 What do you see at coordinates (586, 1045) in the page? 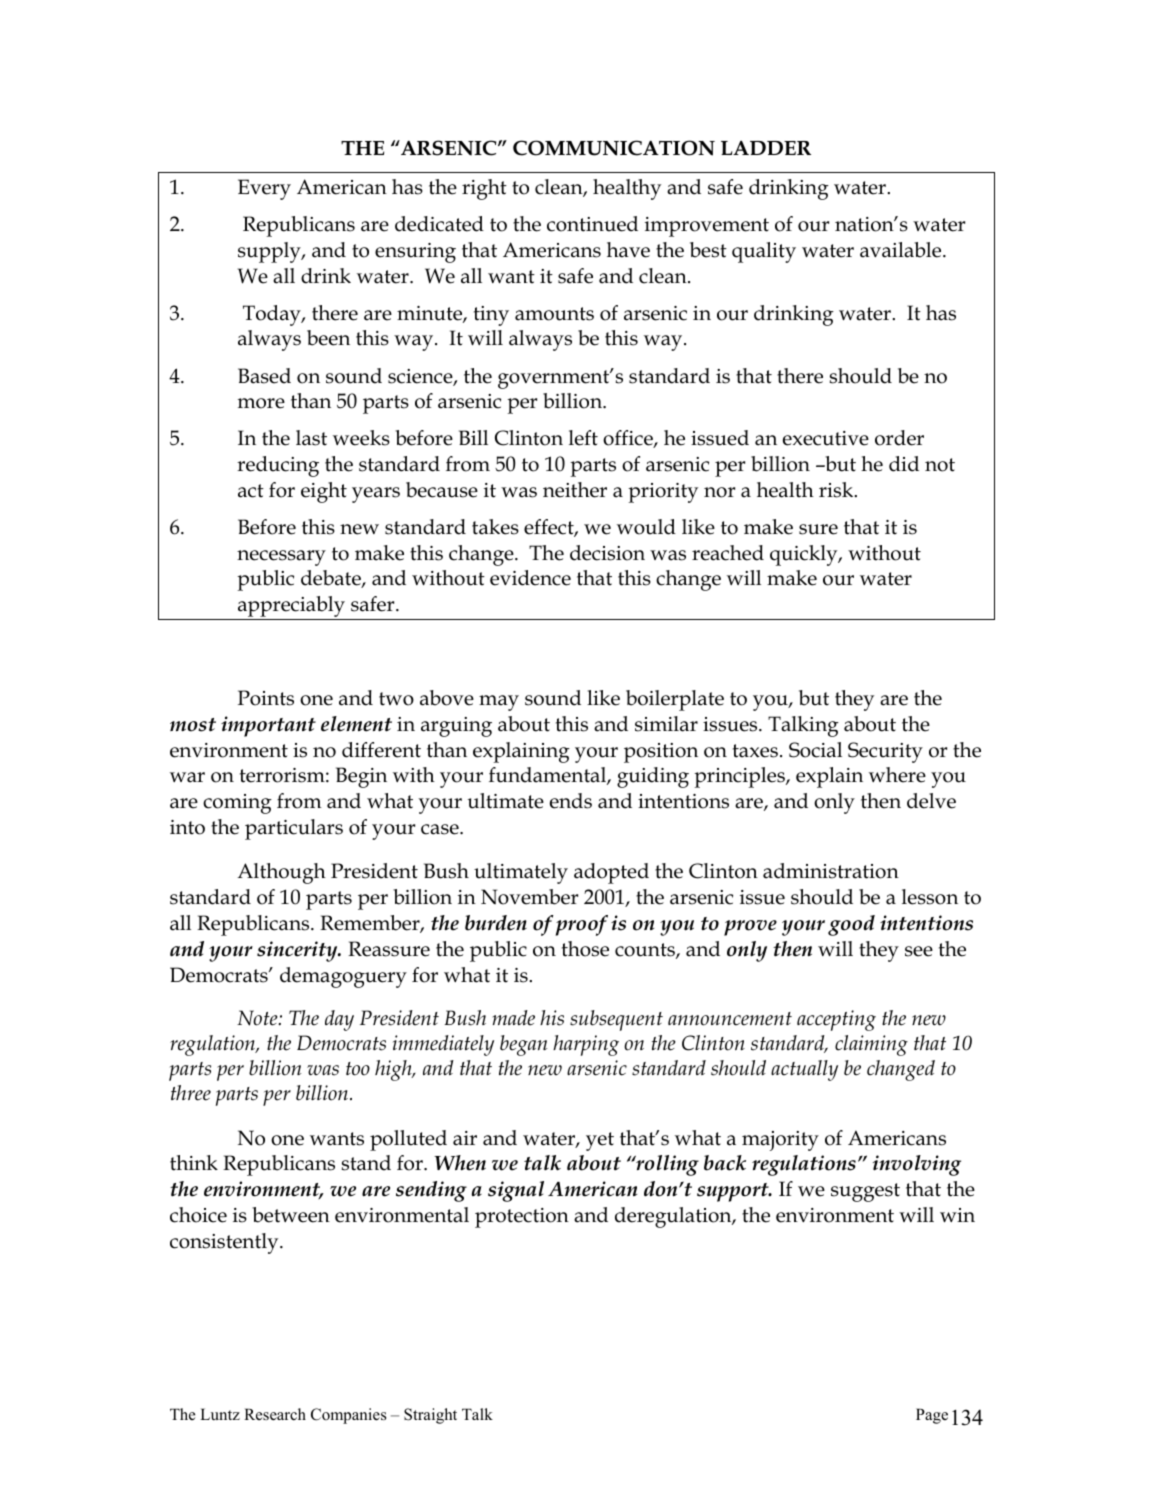
I see `harping` at bounding box center [586, 1045].
